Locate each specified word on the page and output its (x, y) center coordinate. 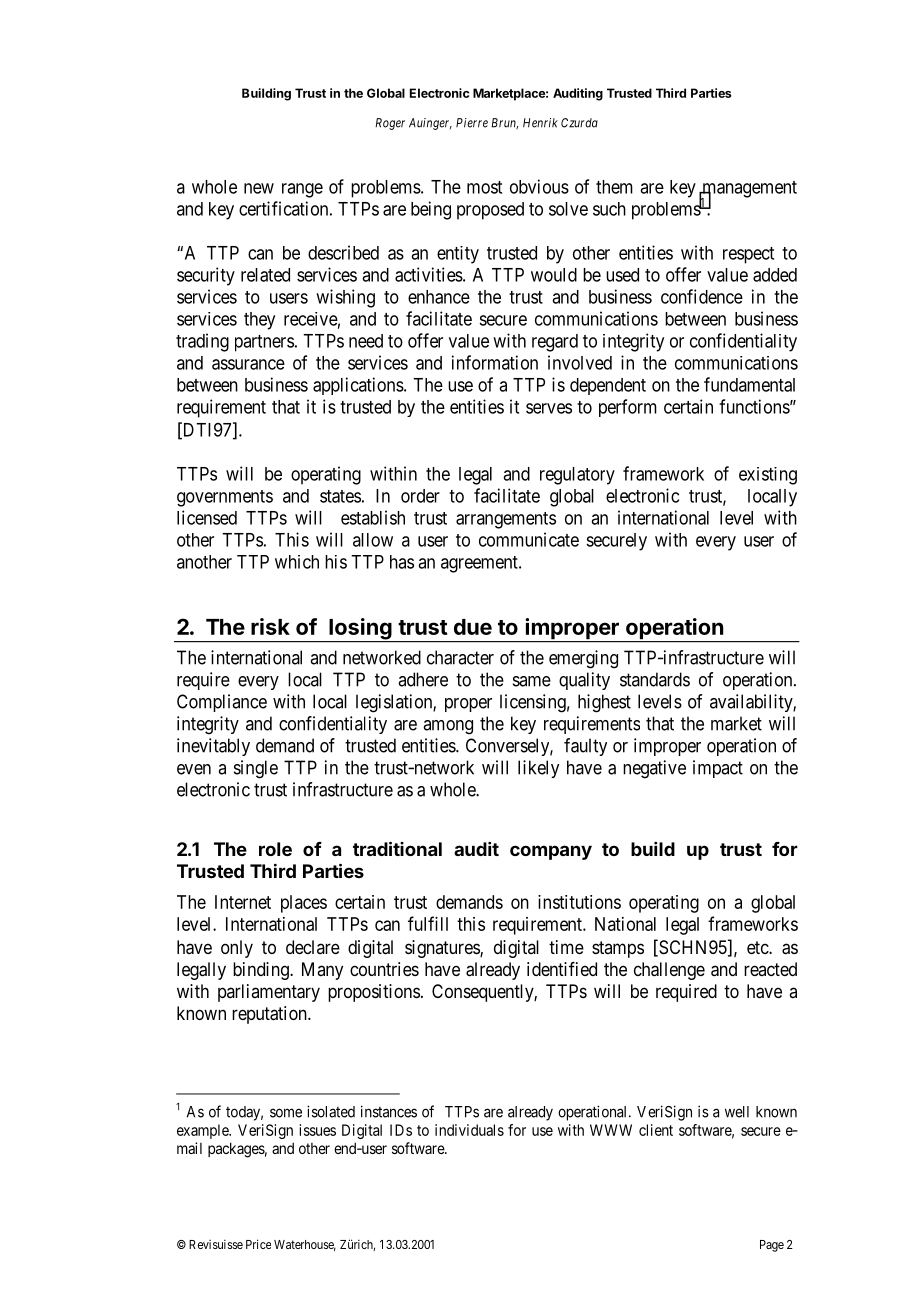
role (275, 849)
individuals (469, 1130)
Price (258, 1244)
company (551, 852)
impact (718, 769)
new (259, 188)
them (614, 187)
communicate (529, 539)
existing (768, 476)
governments (225, 498)
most (484, 187)
